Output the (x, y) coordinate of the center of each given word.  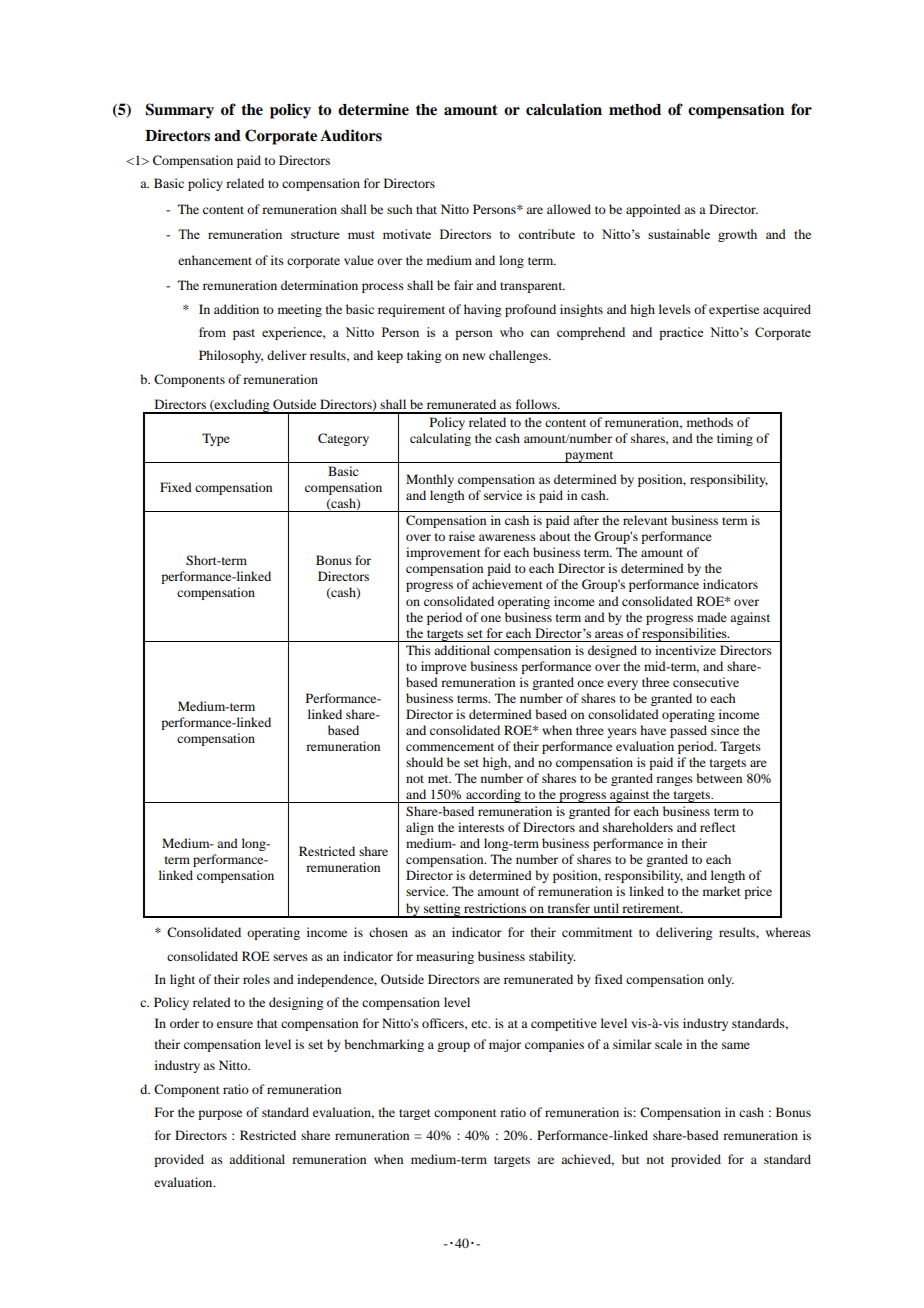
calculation (564, 109)
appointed (653, 210)
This (418, 650)
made (712, 617)
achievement (507, 584)
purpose (220, 1115)
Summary (179, 111)
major (505, 1045)
